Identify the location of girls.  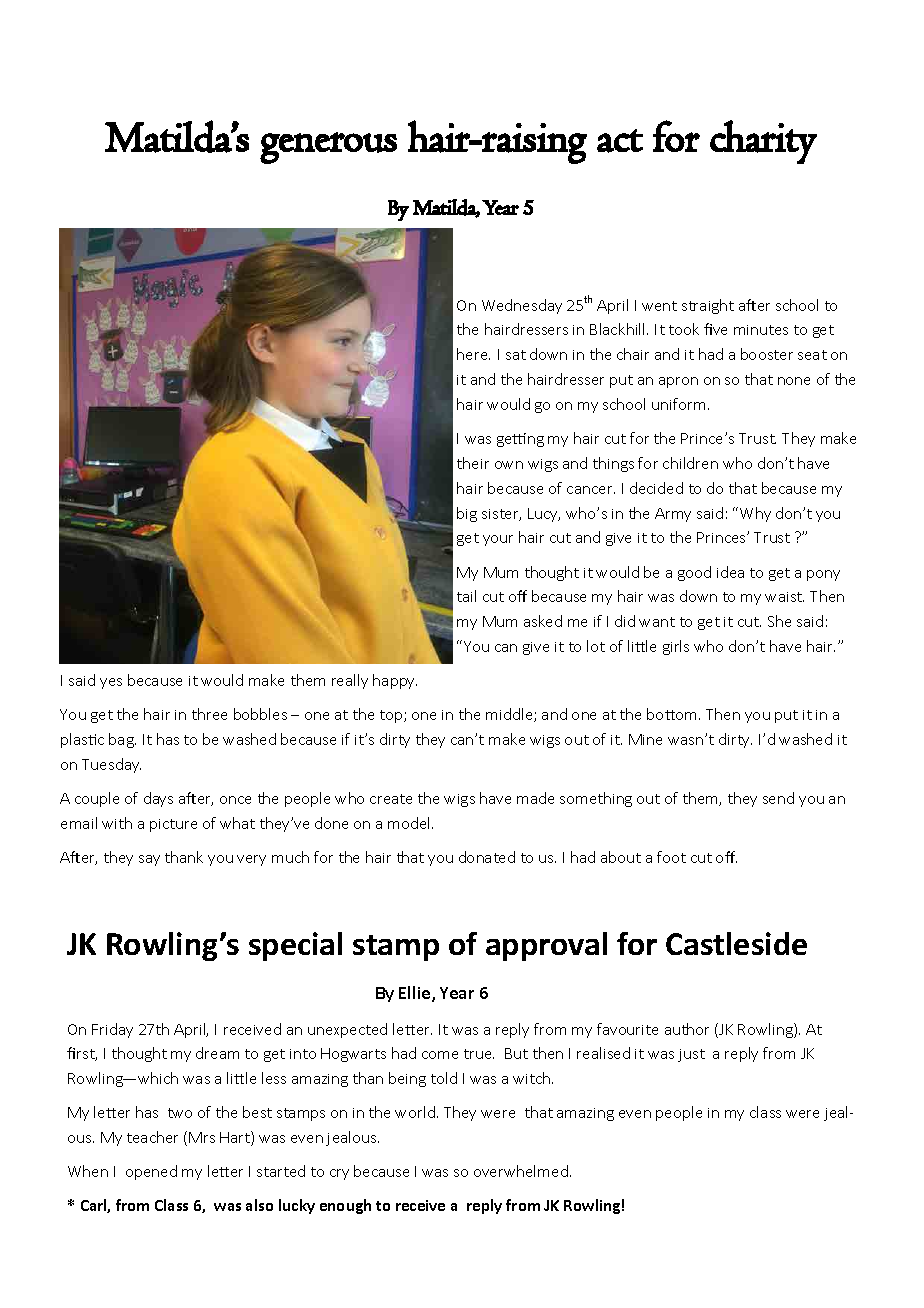
(676, 647).
